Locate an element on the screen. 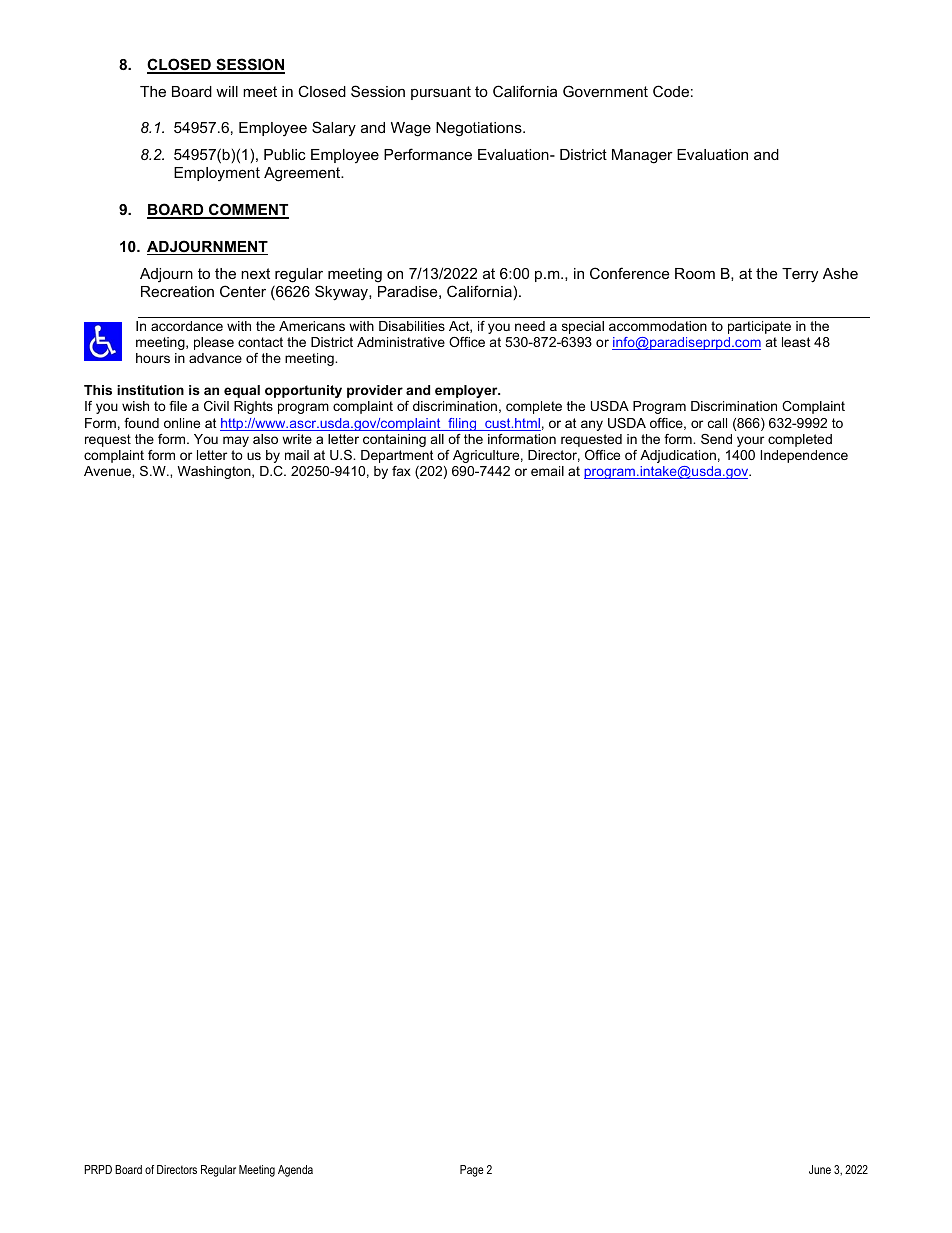 This screenshot has width=952, height=1233. will is located at coordinates (227, 91).
